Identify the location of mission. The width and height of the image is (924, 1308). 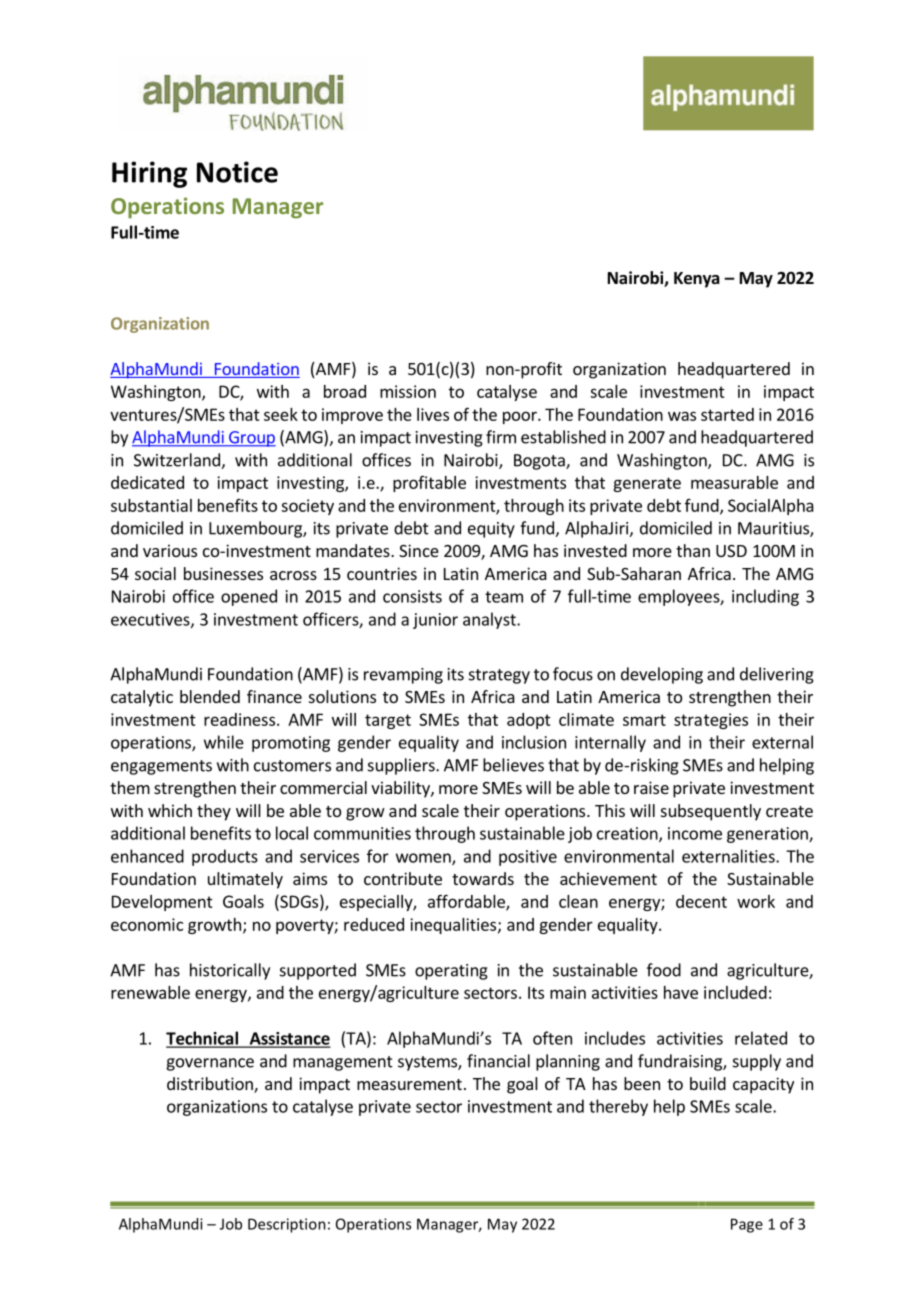
(408, 391).
